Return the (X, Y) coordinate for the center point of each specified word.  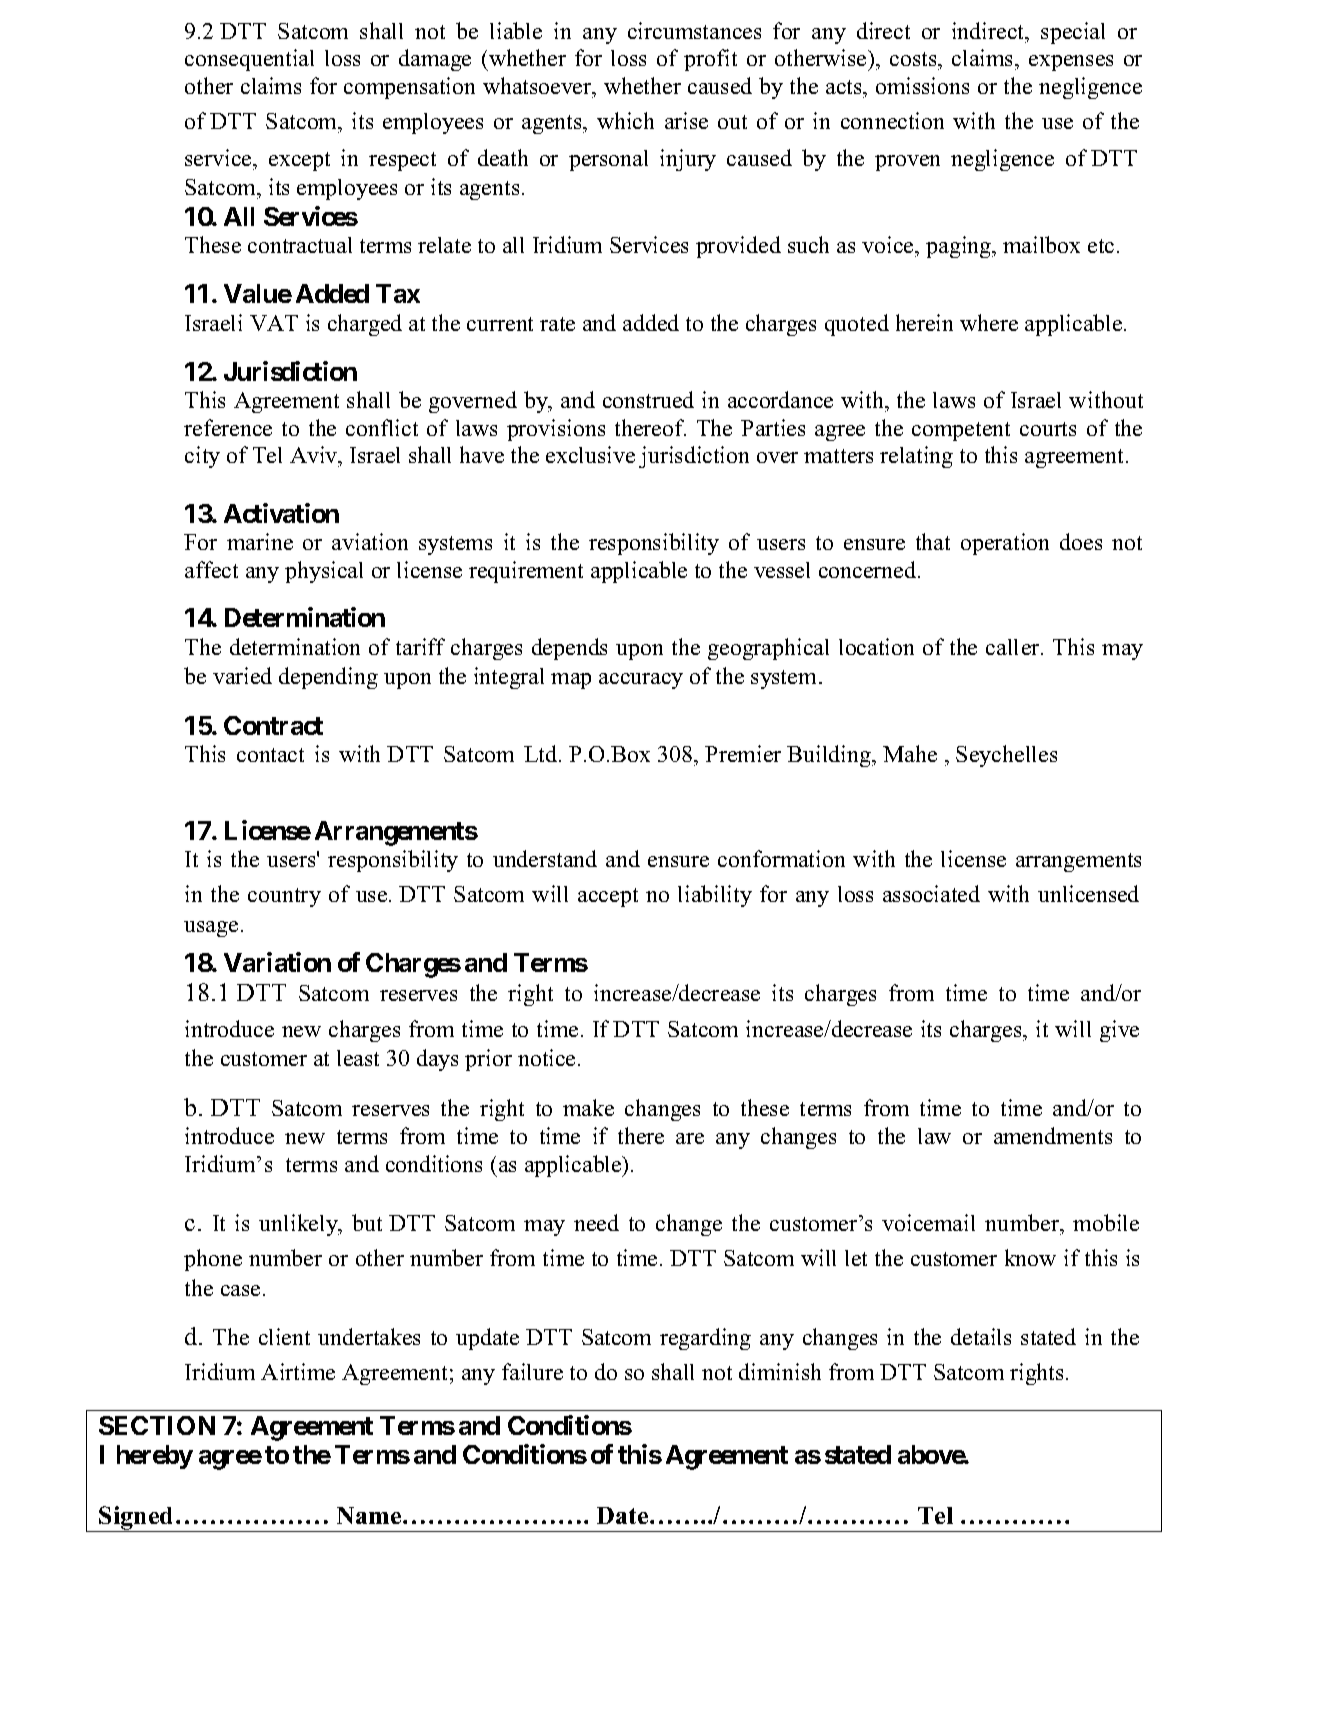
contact (270, 755)
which (625, 120)
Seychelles (1006, 756)
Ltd (542, 753)
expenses (1071, 63)
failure (532, 1371)
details (981, 1336)
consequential (249, 60)
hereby (155, 1457)
